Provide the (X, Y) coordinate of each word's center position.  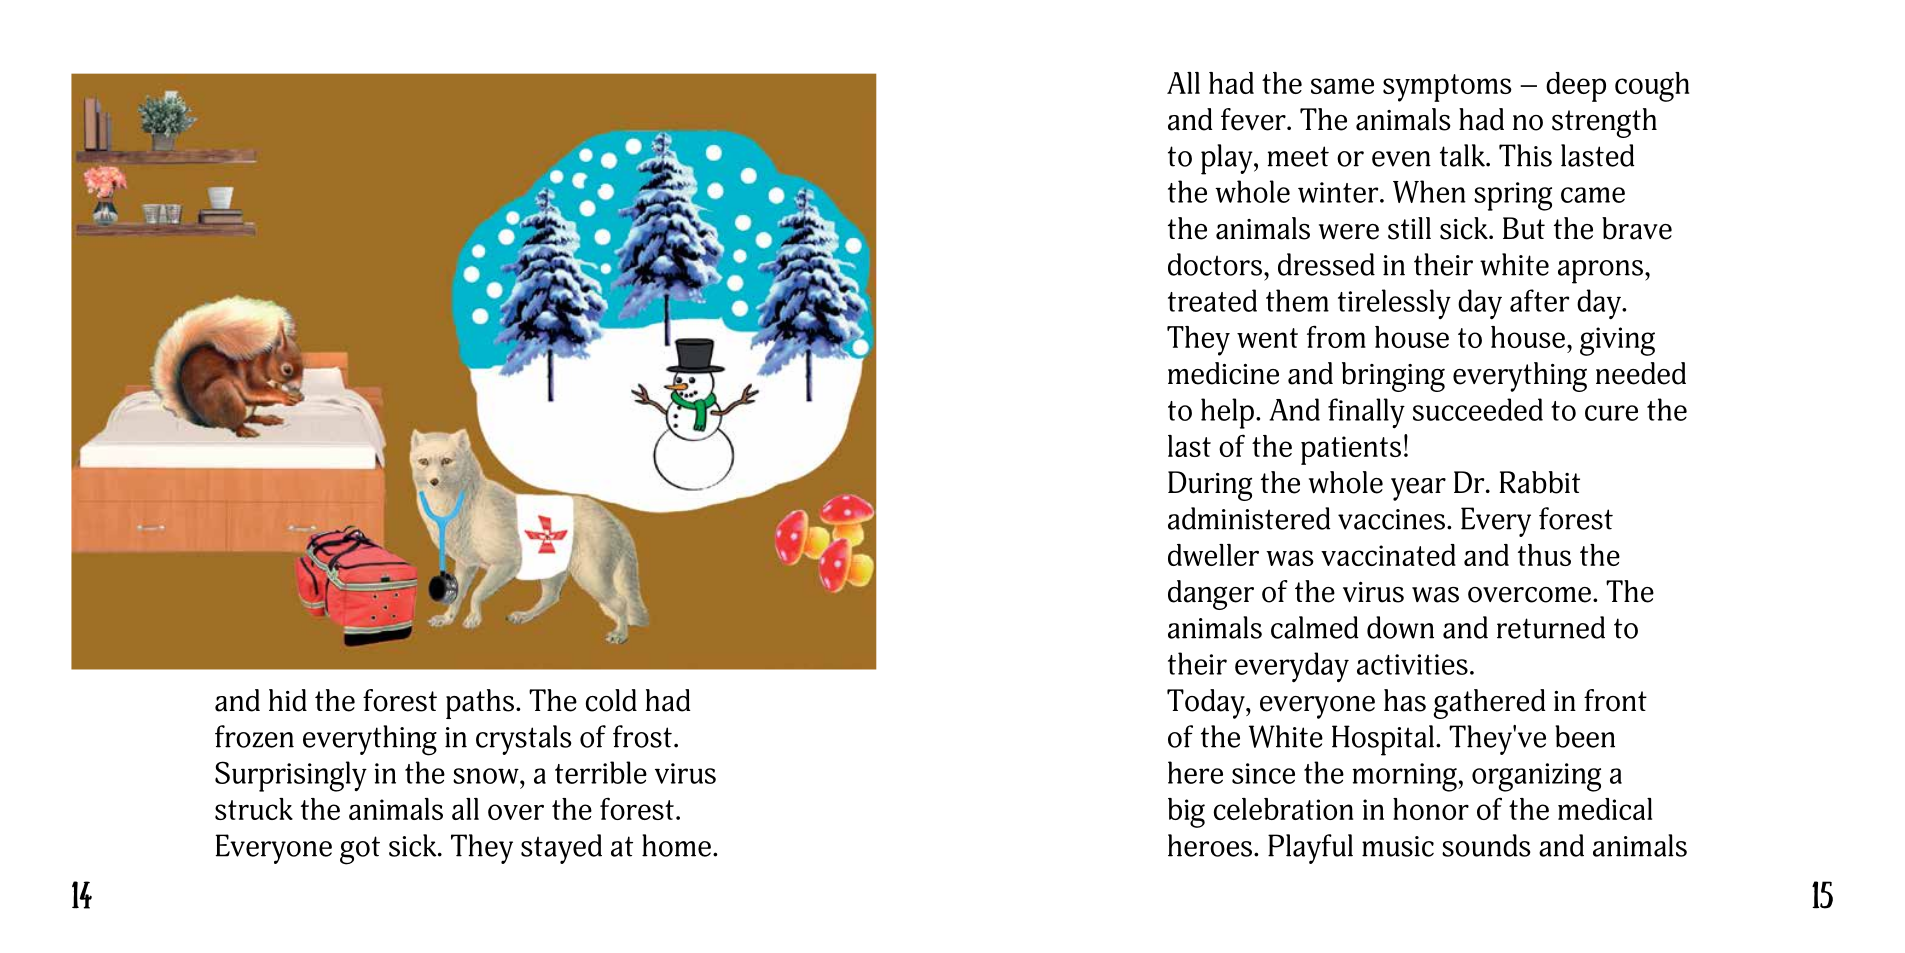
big (1186, 813)
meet (1298, 156)
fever (1254, 119)
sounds (1486, 845)
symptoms (1447, 88)
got (360, 850)
